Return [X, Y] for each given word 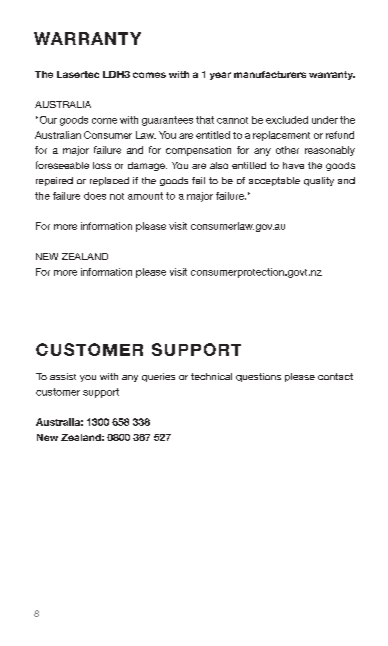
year [220, 76]
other [287, 150]
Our [47, 120]
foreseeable [62, 165]
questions [258, 377]
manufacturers [270, 74]
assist [63, 376]
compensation [198, 151]
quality [319, 181]
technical [211, 376]
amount [145, 196]
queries [158, 377]
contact [335, 376]
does [95, 196]
